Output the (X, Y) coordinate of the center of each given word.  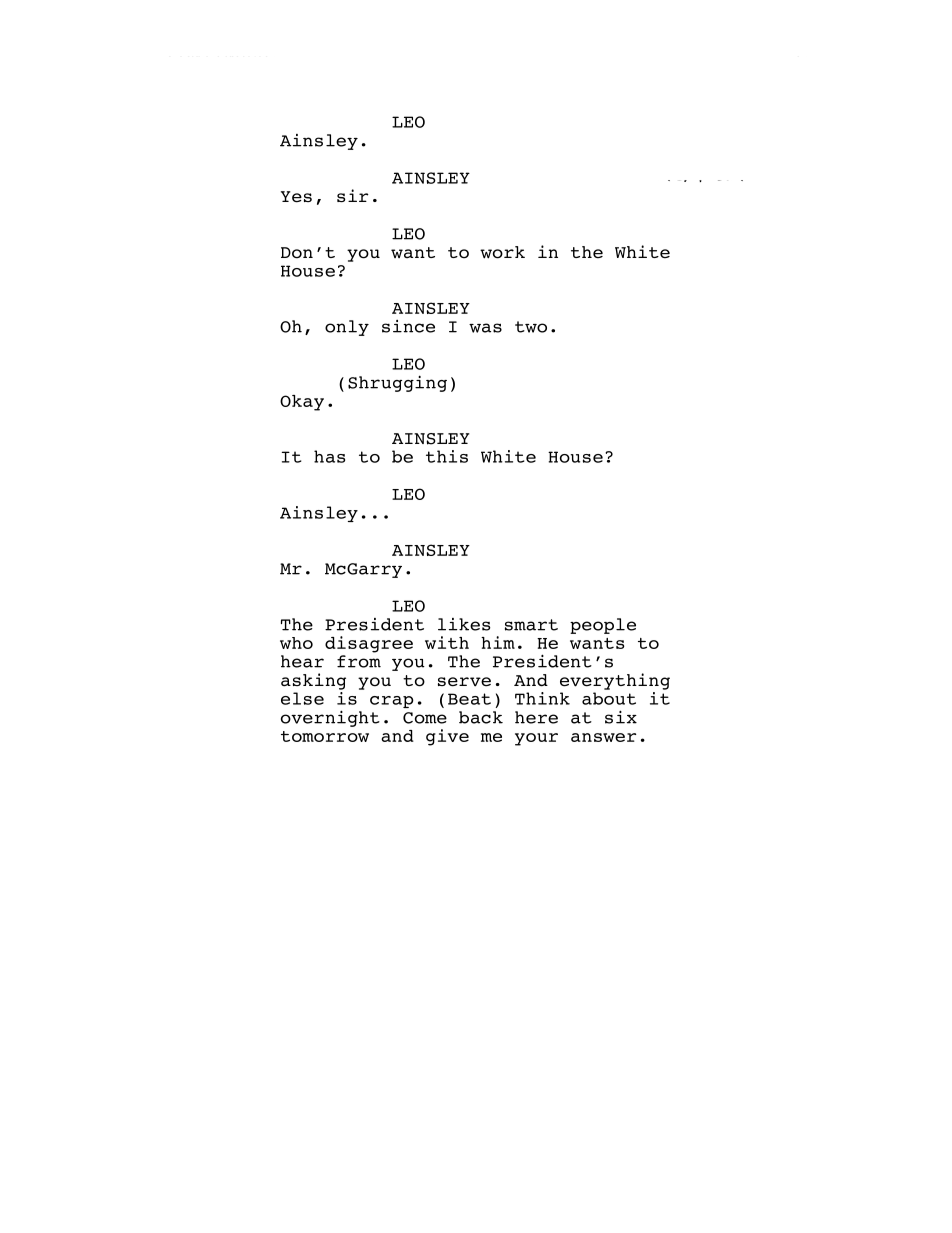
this (447, 456)
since (408, 326)
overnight (330, 718)
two (531, 327)
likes (464, 624)
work (502, 252)
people (603, 626)
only (347, 328)
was (485, 328)
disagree (369, 644)
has (329, 456)
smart (531, 625)
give (447, 737)
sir (353, 195)
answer (603, 737)
